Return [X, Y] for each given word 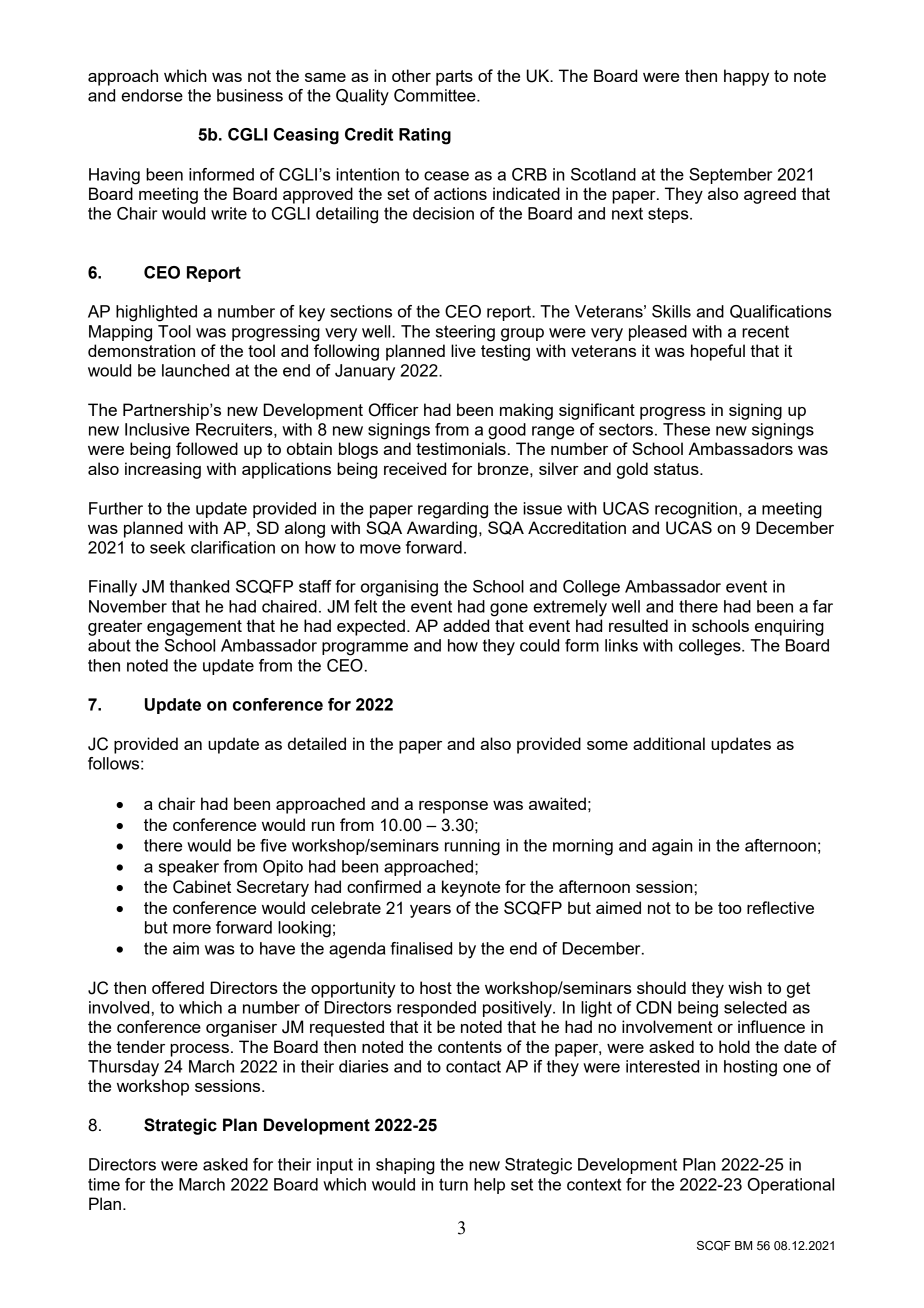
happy [746, 77]
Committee [436, 95]
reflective [780, 907]
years [430, 911]
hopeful [718, 352]
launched [195, 370]
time [104, 1184]
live [463, 350]
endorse [152, 95]
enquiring [789, 627]
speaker [189, 868]
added [466, 625]
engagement [194, 628]
